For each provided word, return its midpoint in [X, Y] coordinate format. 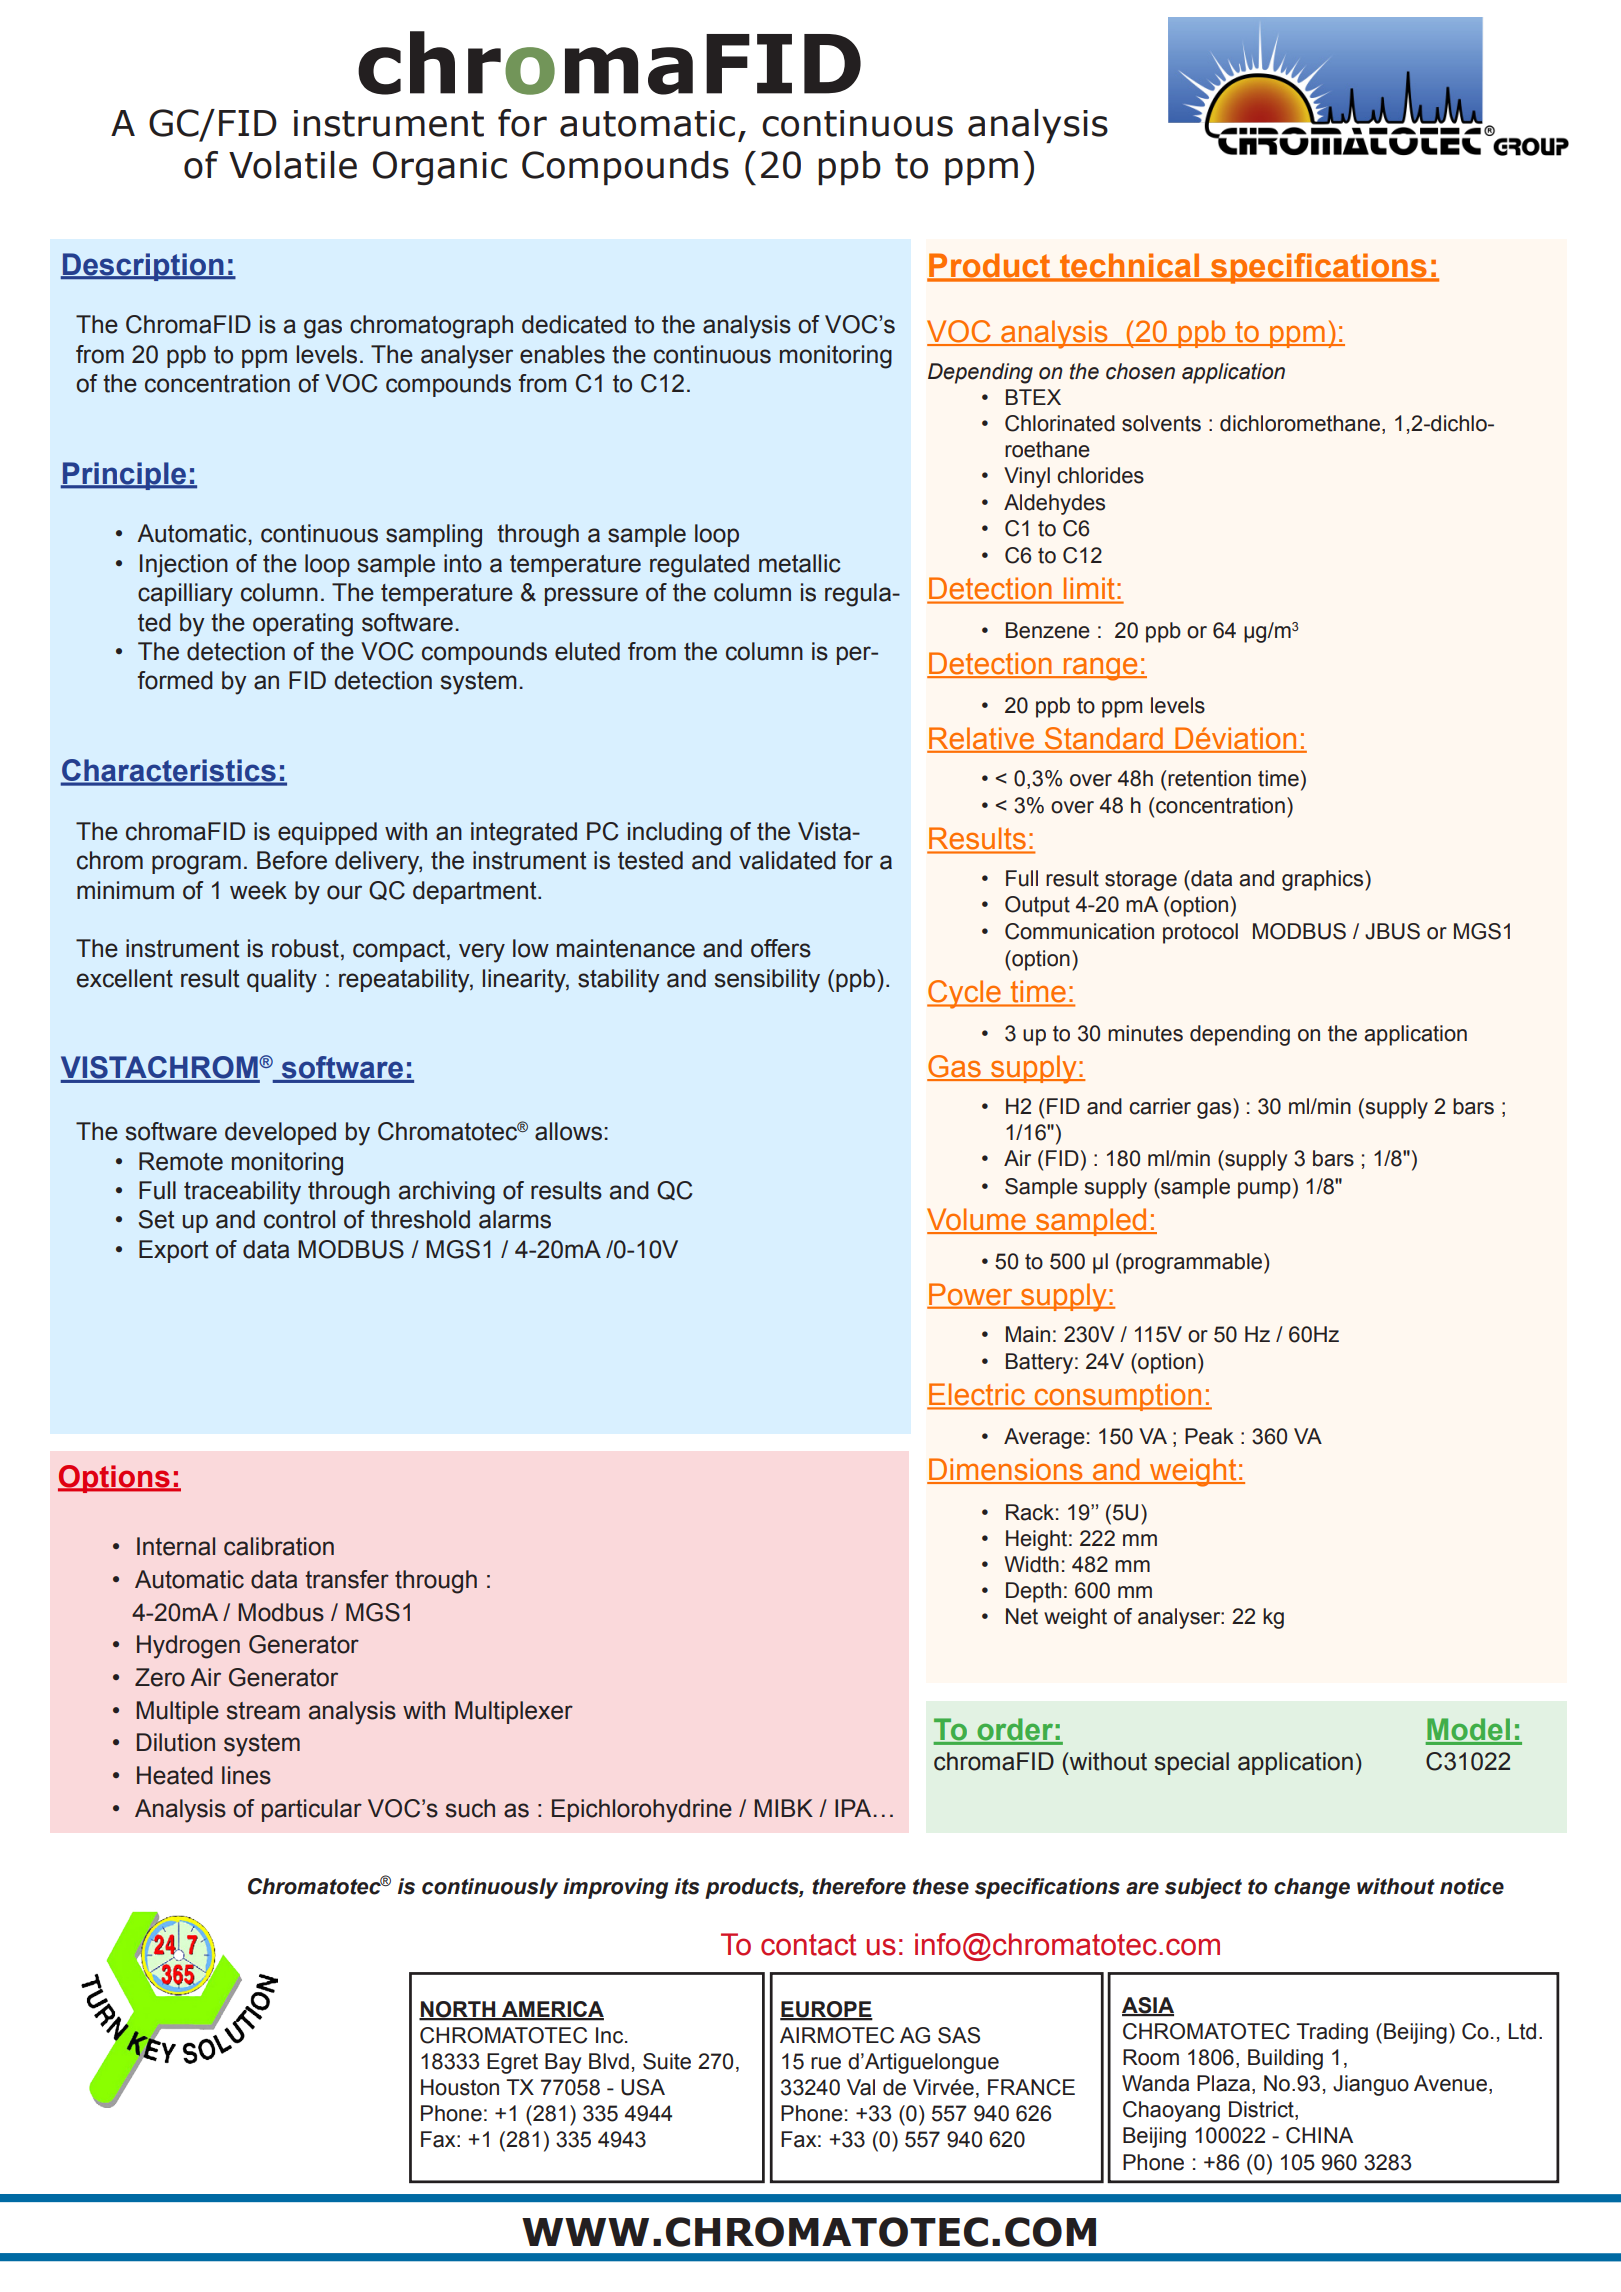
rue [826, 2063]
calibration [279, 1546]
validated [787, 860]
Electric [978, 1396]
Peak [1209, 1436]
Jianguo [1371, 2085]
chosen [1140, 371]
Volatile [293, 165]
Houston [460, 2087]
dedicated [574, 324]
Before [292, 860]
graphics [1324, 880]
